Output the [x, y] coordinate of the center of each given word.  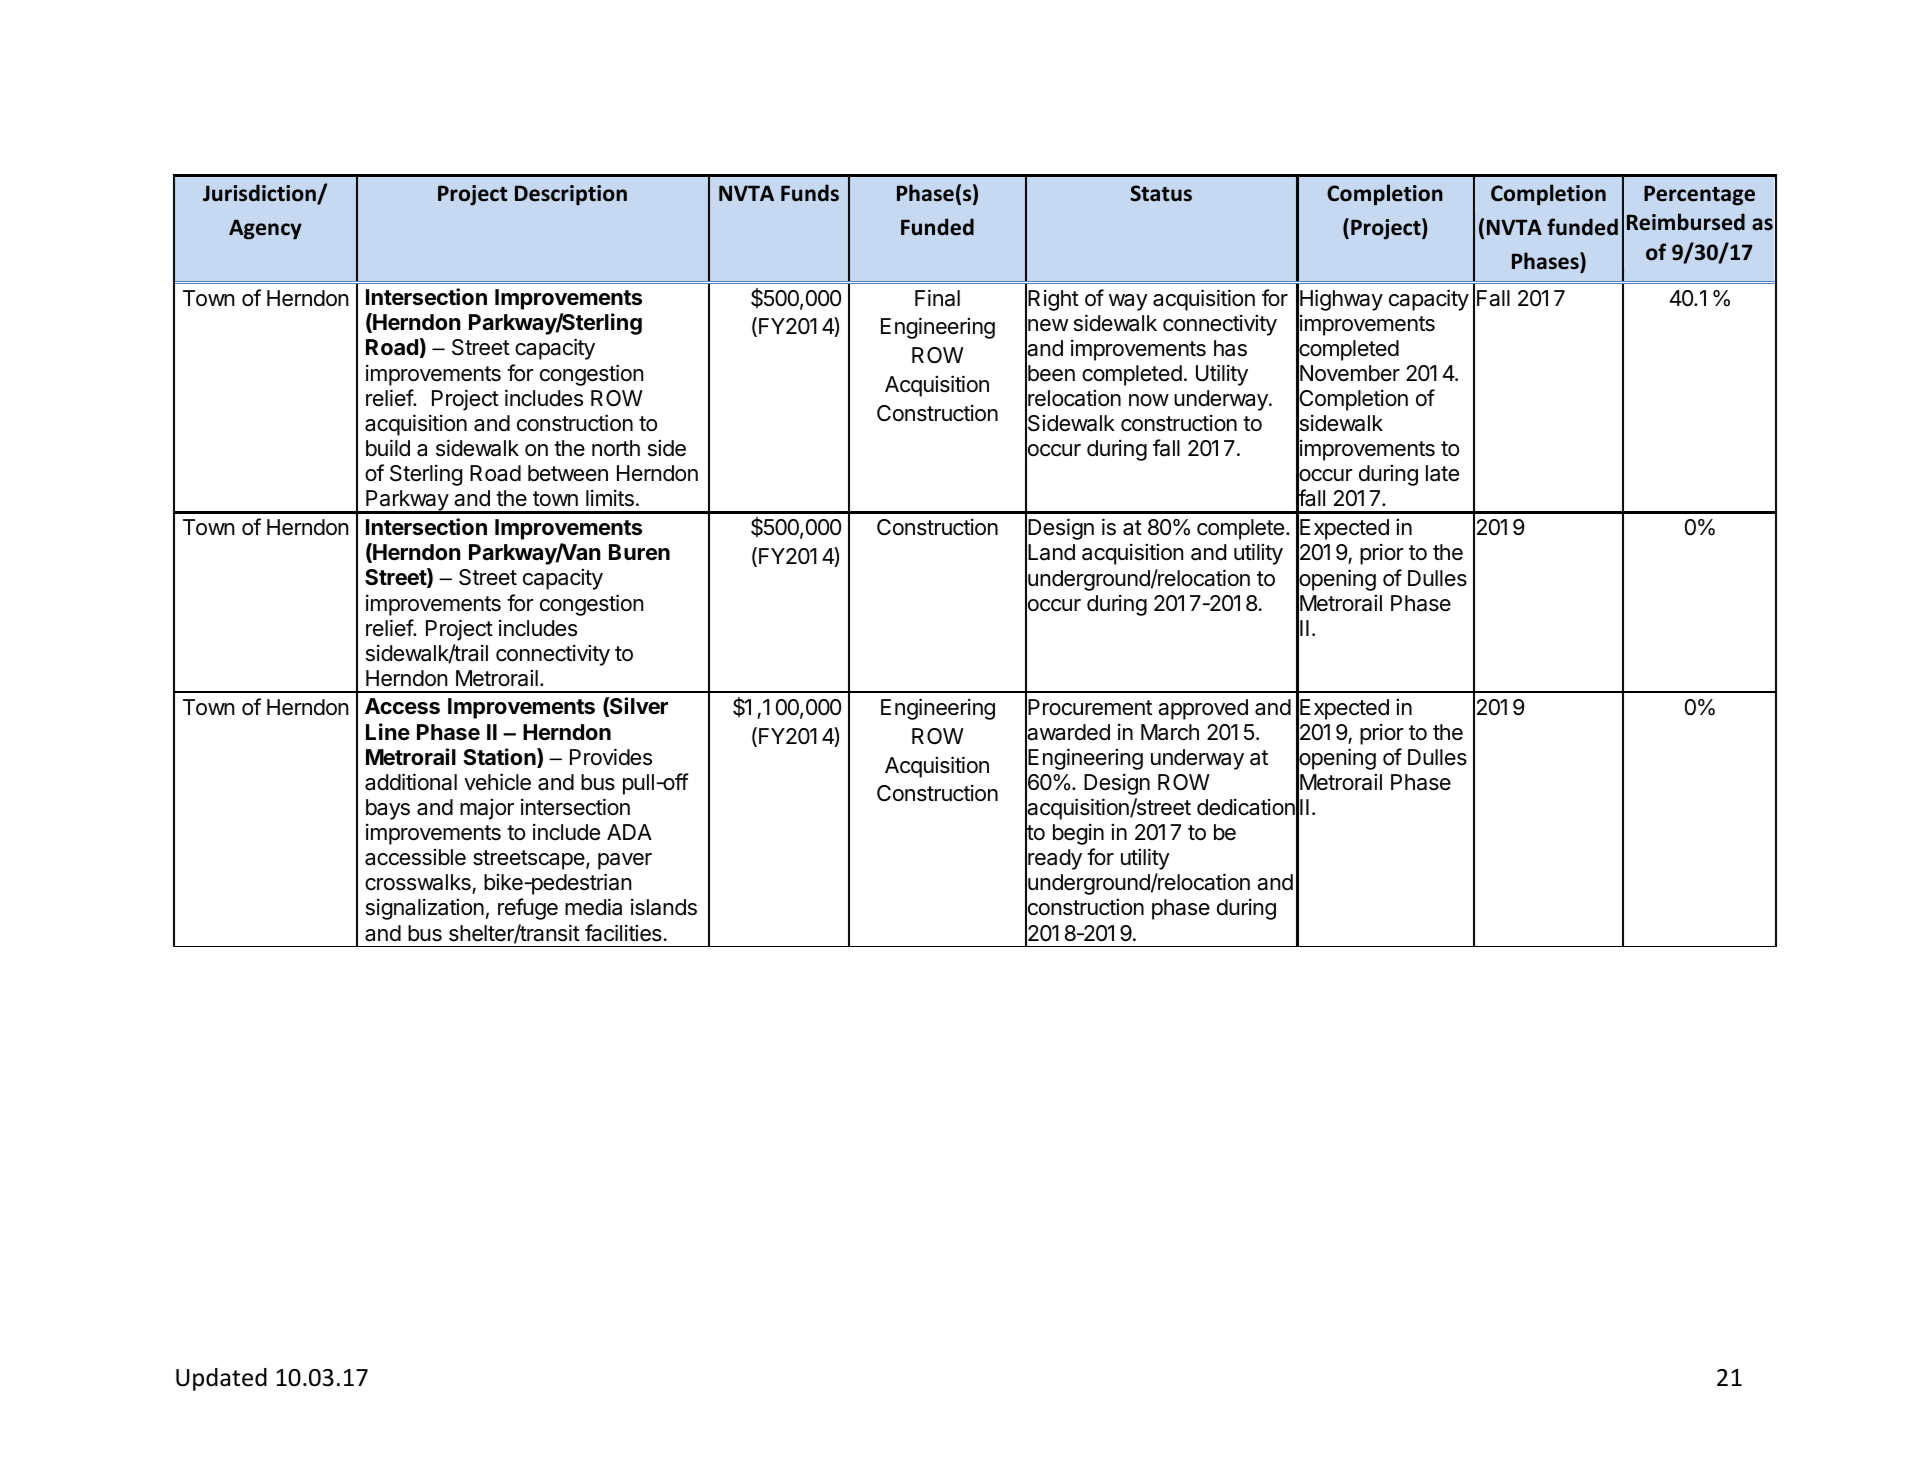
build [388, 448]
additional [411, 782]
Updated [221, 1379]
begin [1078, 834]
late [1442, 473]
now [1149, 400]
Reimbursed [1686, 222]
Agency [265, 229]
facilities [623, 933]
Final [937, 298]
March [1170, 732]
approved [1203, 709]
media [593, 907]
